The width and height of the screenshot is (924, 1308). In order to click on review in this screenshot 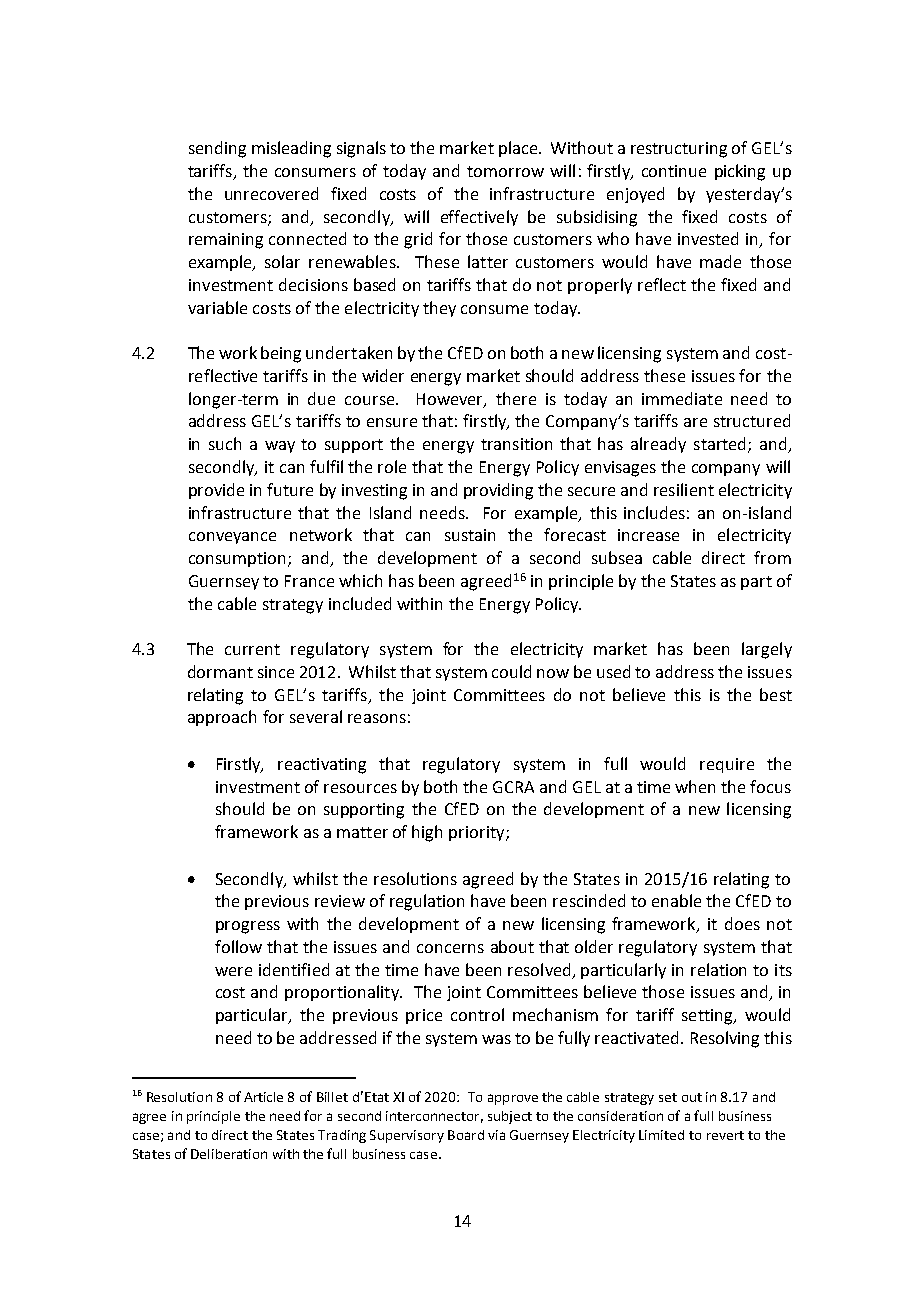, I will do `click(340, 901)`.
